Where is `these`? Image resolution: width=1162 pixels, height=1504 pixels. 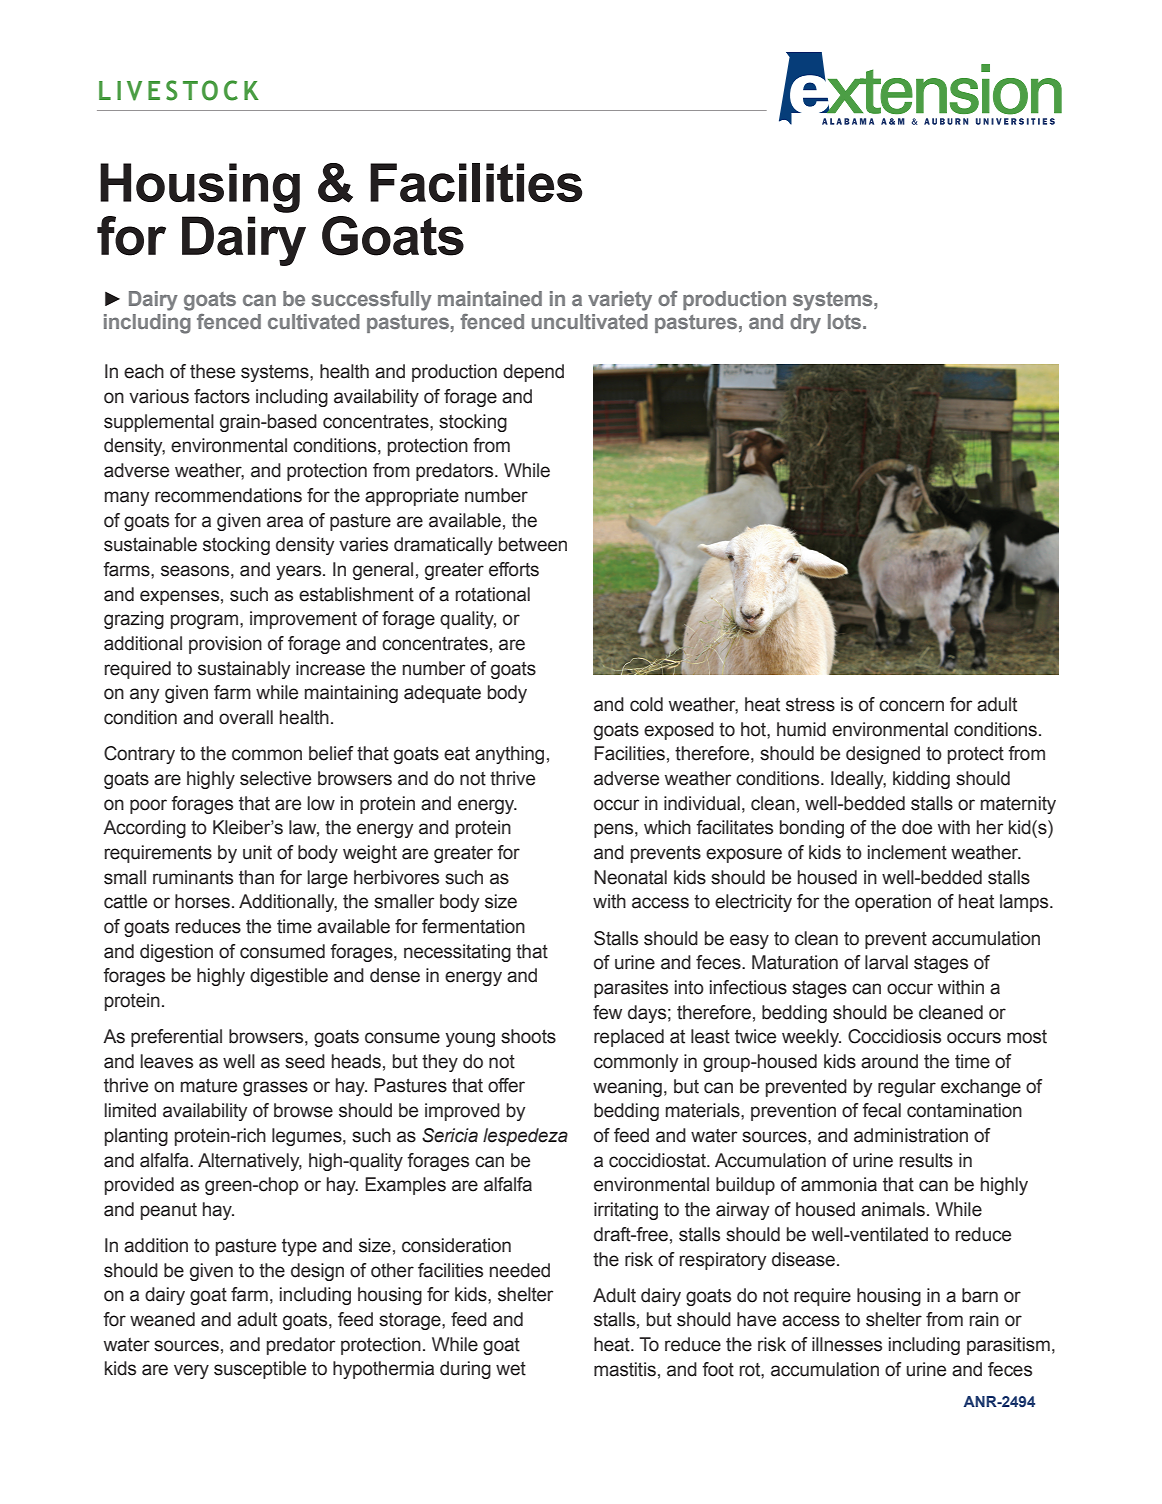
these is located at coordinates (212, 371).
